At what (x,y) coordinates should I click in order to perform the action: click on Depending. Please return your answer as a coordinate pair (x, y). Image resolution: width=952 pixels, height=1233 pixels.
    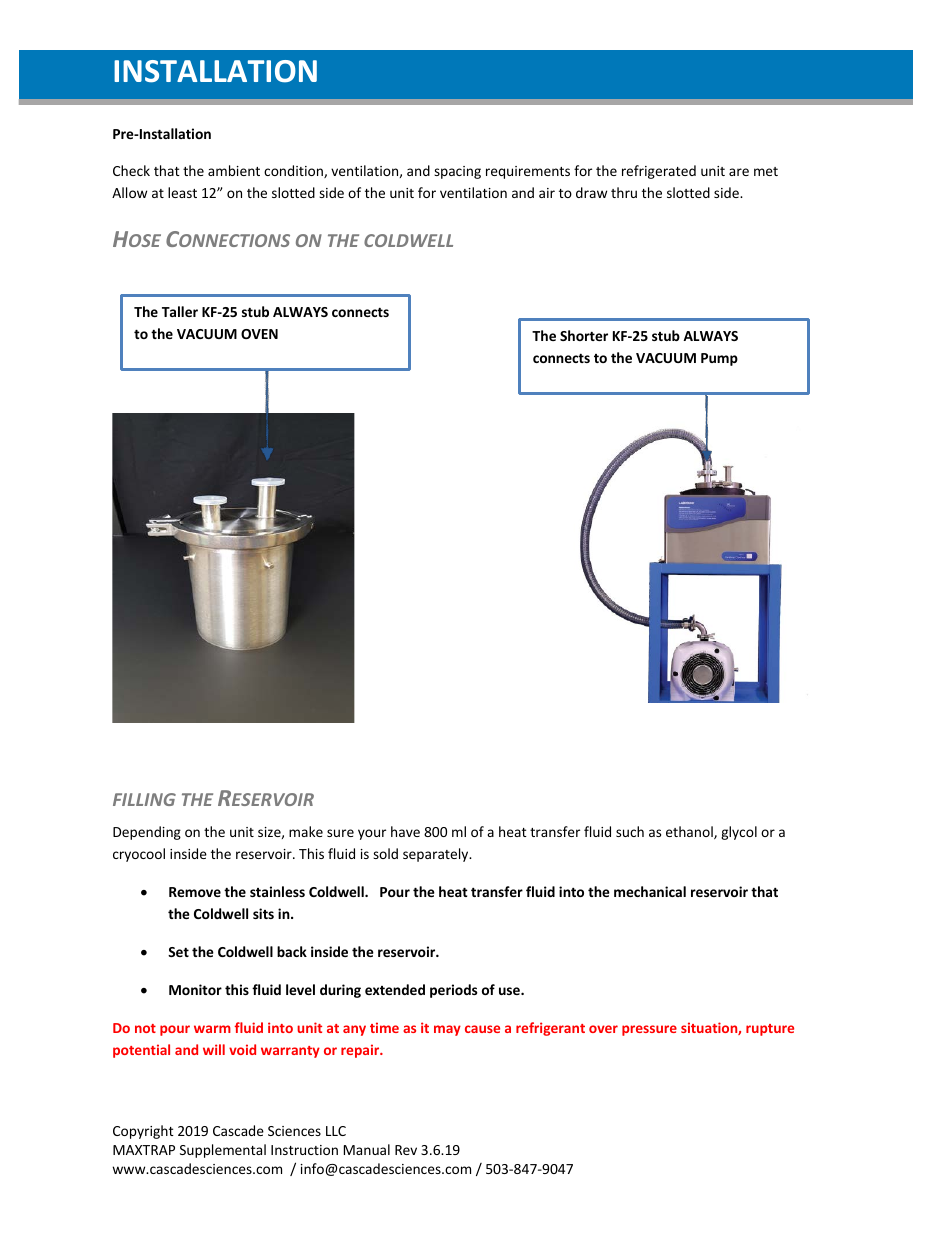
    Looking at the image, I should click on (147, 833).
